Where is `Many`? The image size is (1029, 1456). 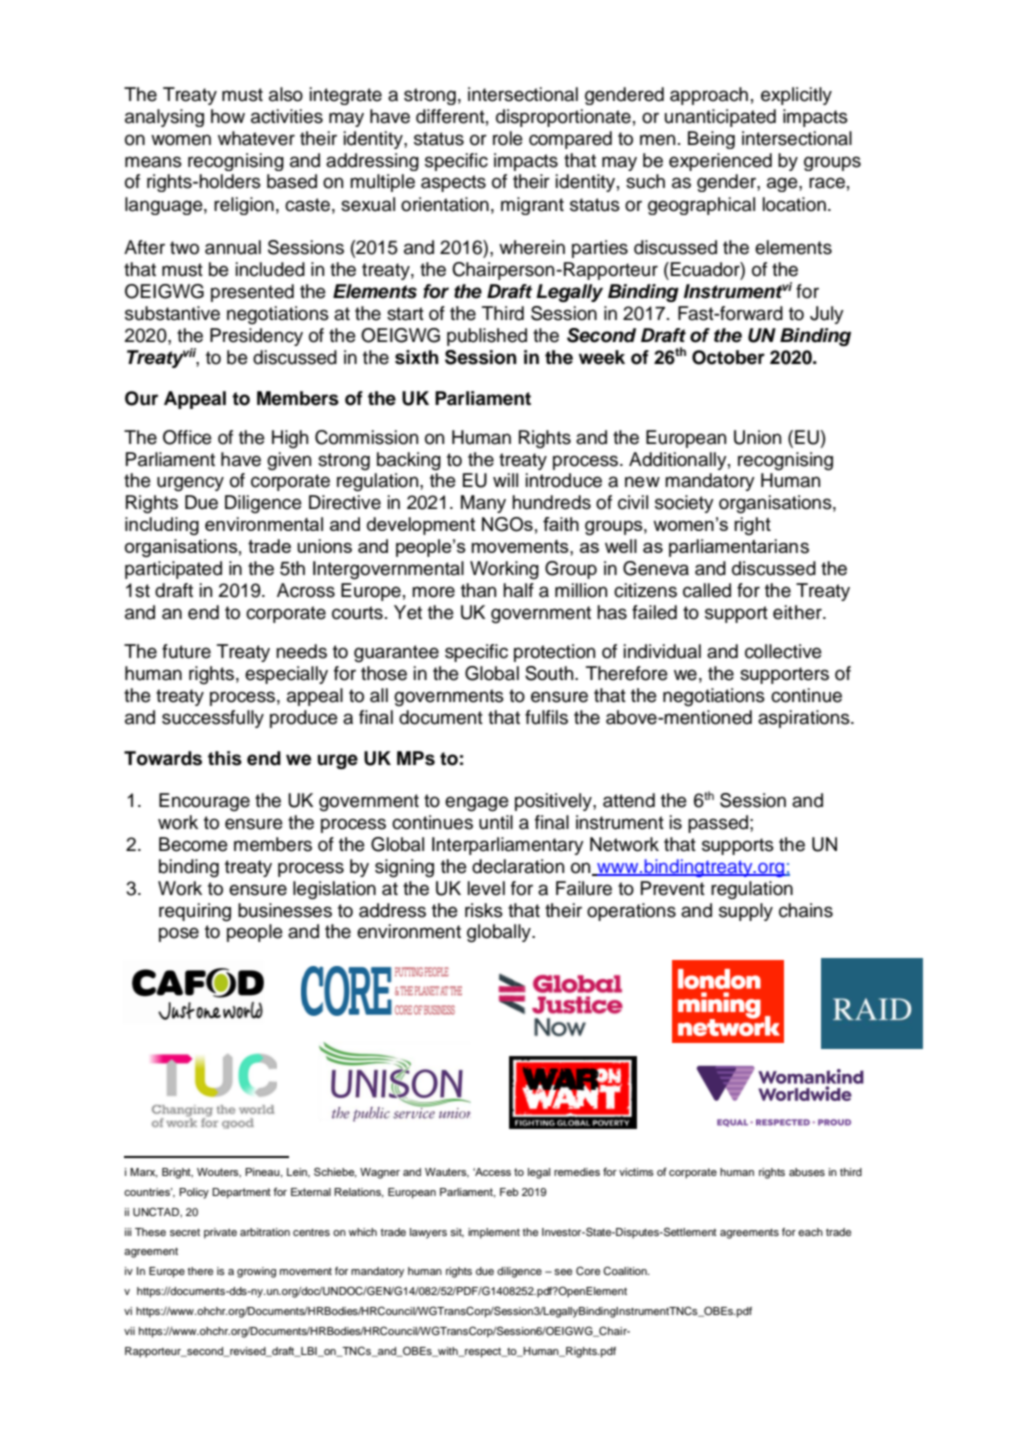
Many is located at coordinates (483, 504).
